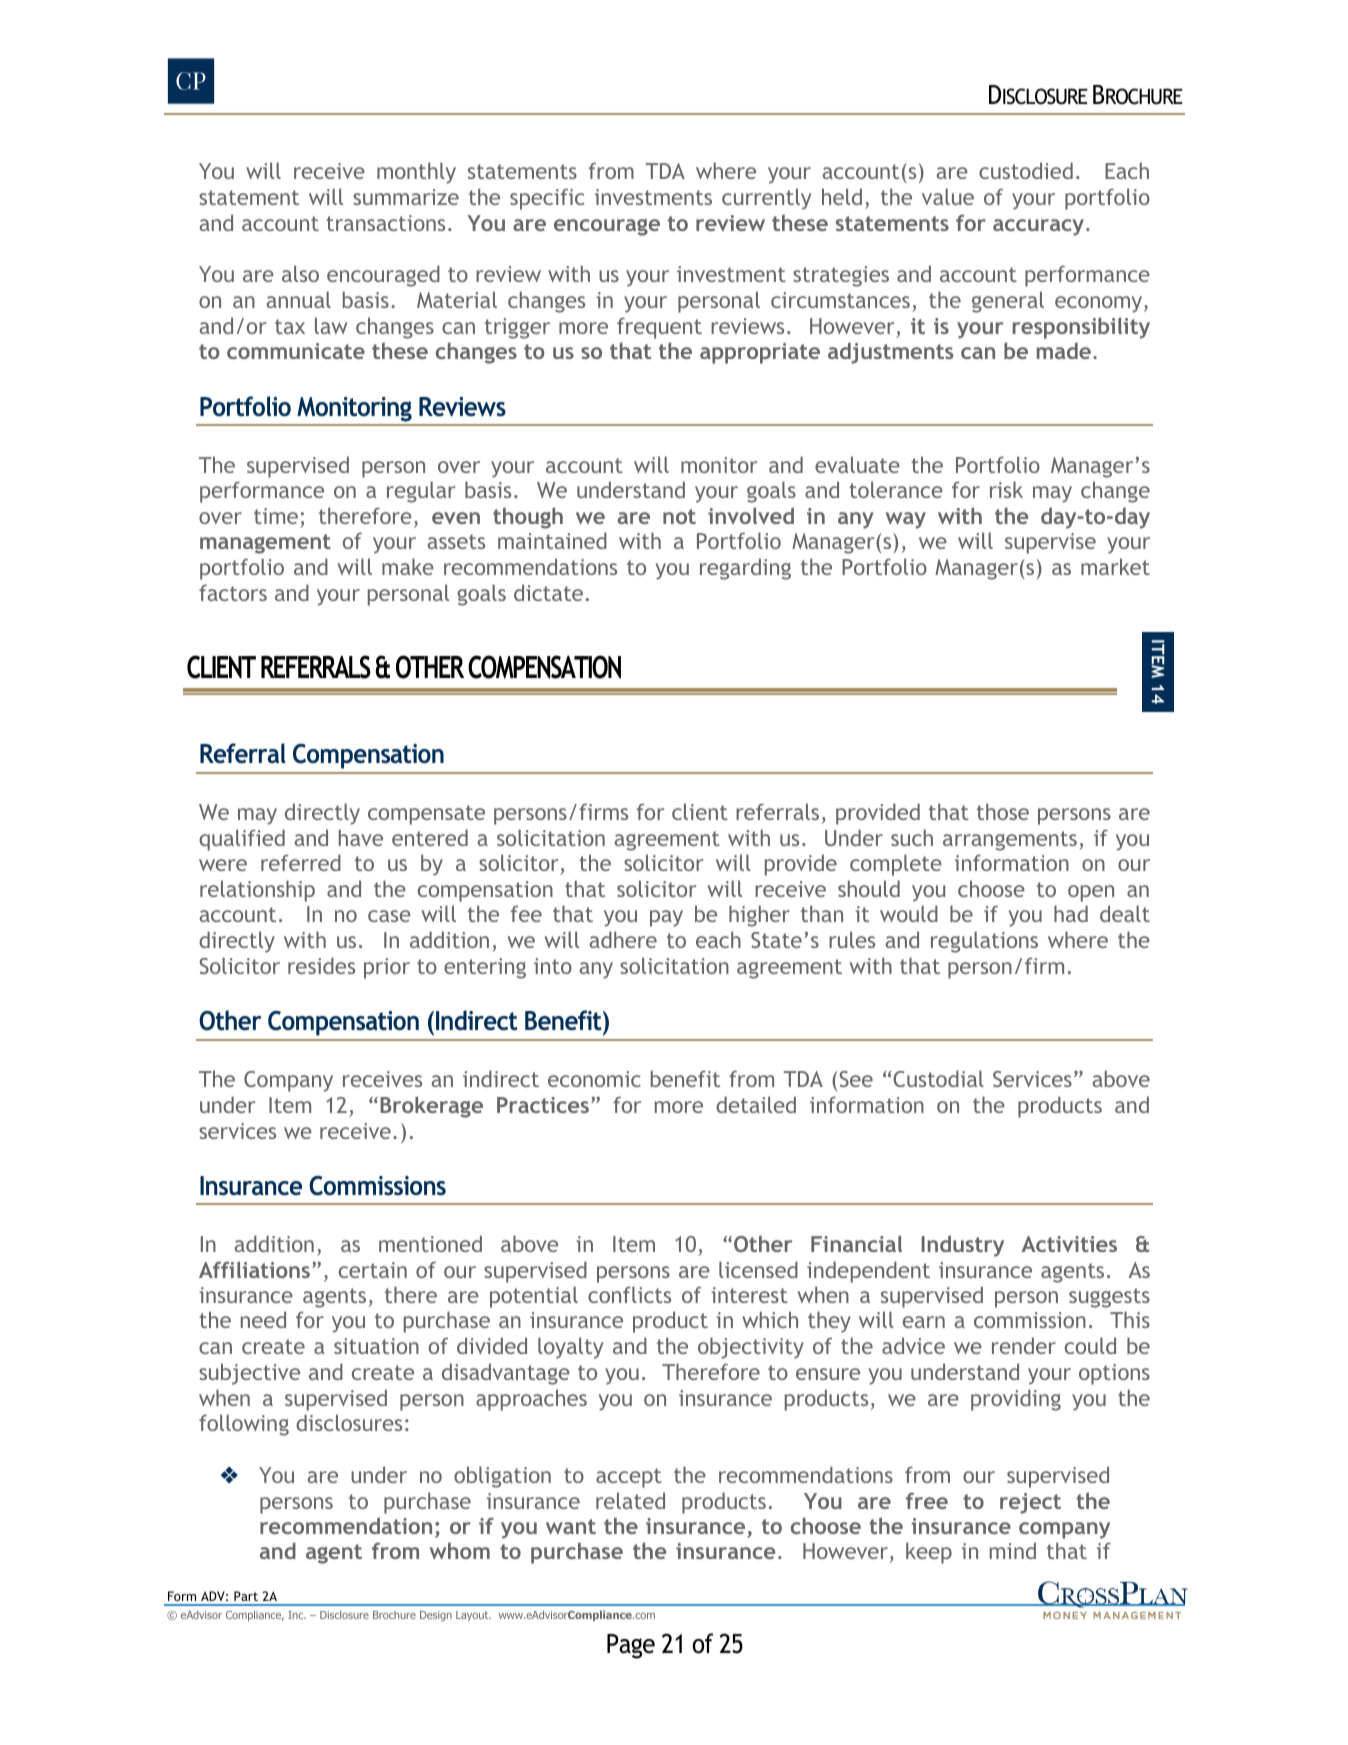 This screenshot has height=1745, width=1348. What do you see at coordinates (631, 1646) in the screenshot?
I see `Page` at bounding box center [631, 1646].
